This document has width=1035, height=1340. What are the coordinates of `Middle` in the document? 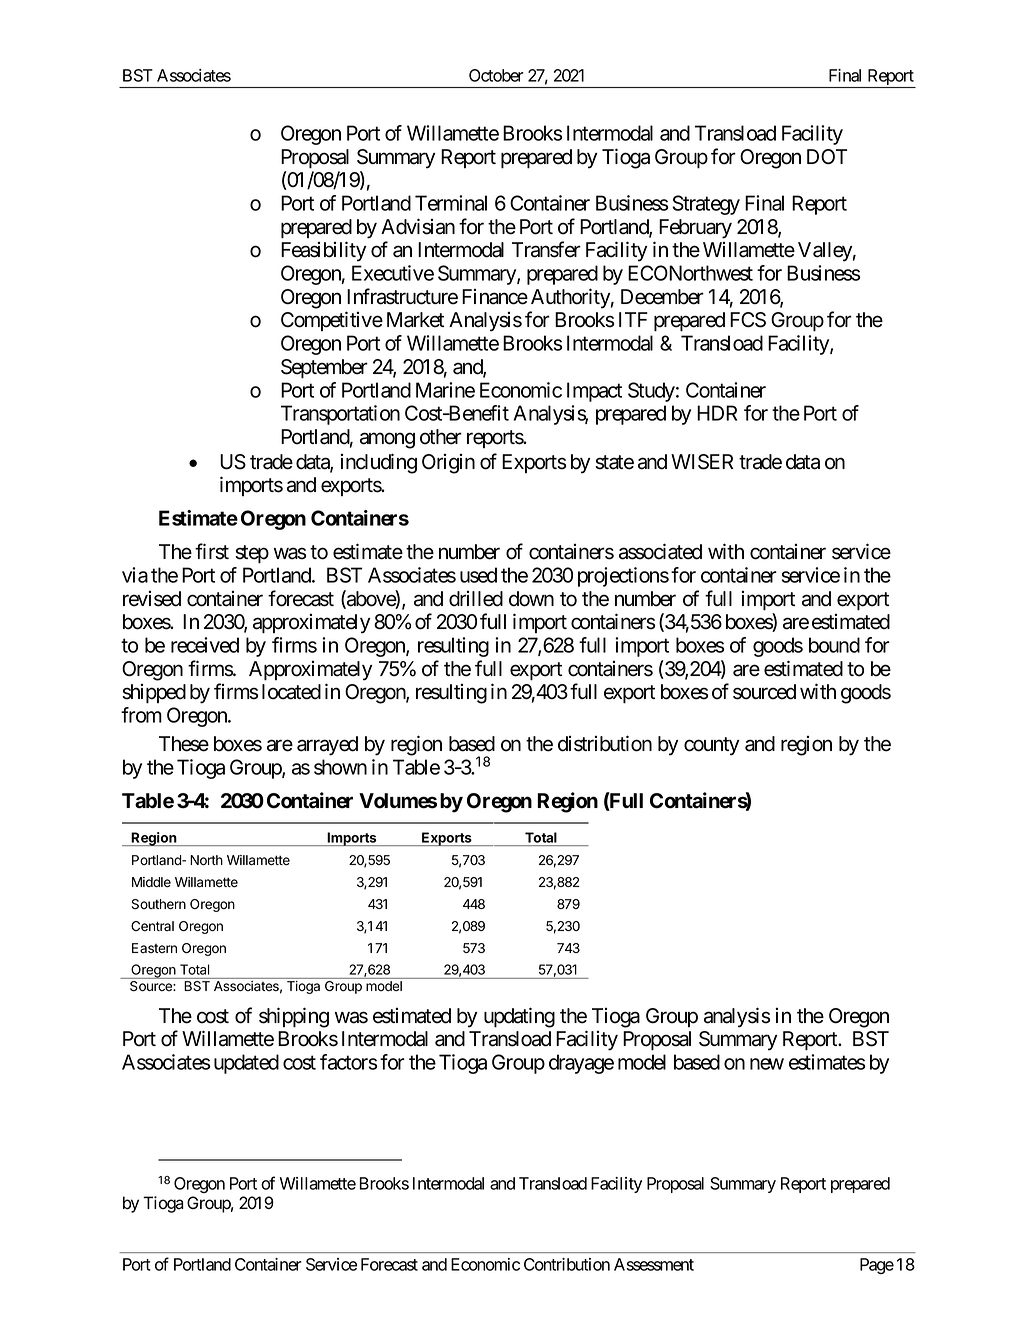 It's located at (151, 882).
